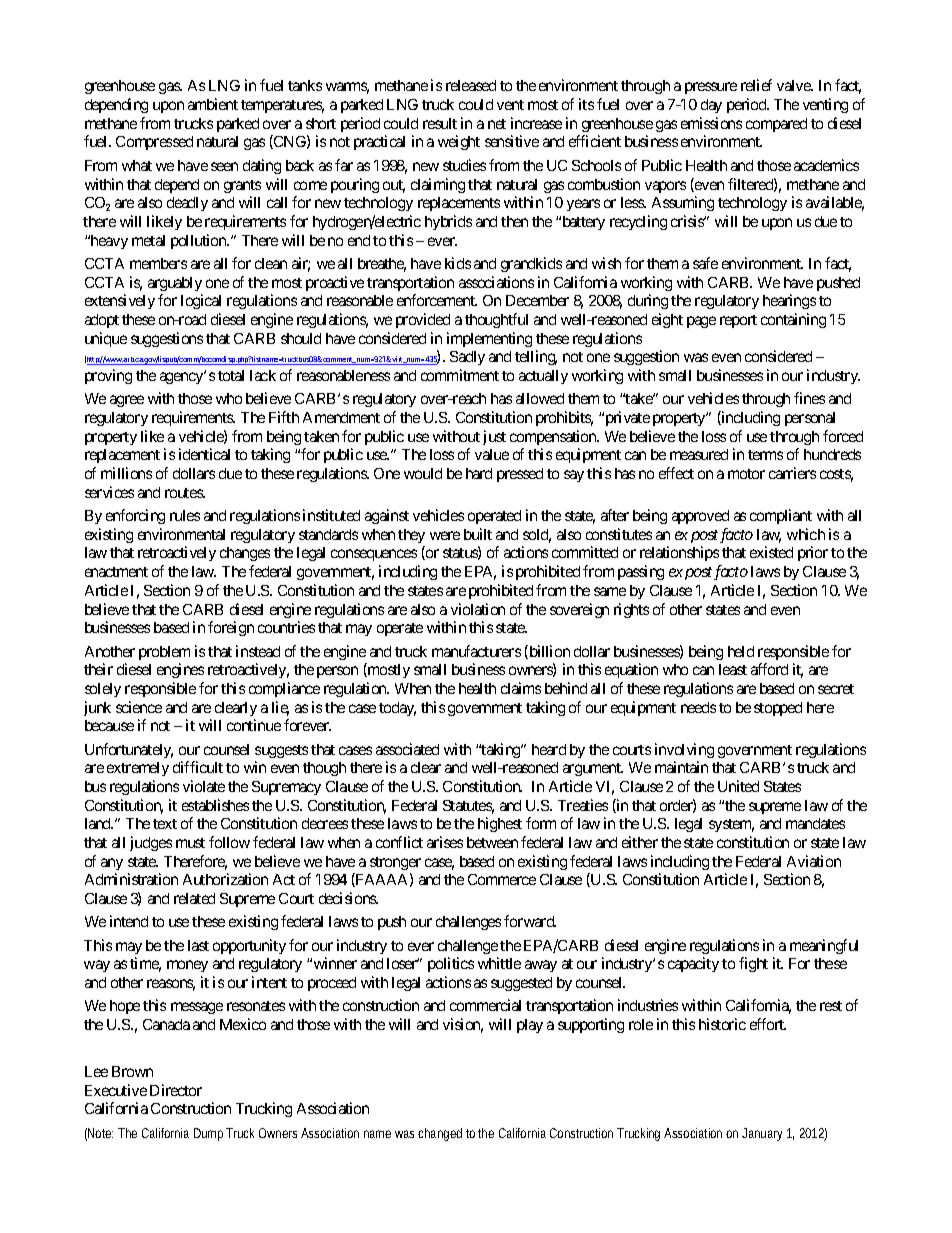  What do you see at coordinates (741, 651) in the document?
I see `held` at bounding box center [741, 651].
